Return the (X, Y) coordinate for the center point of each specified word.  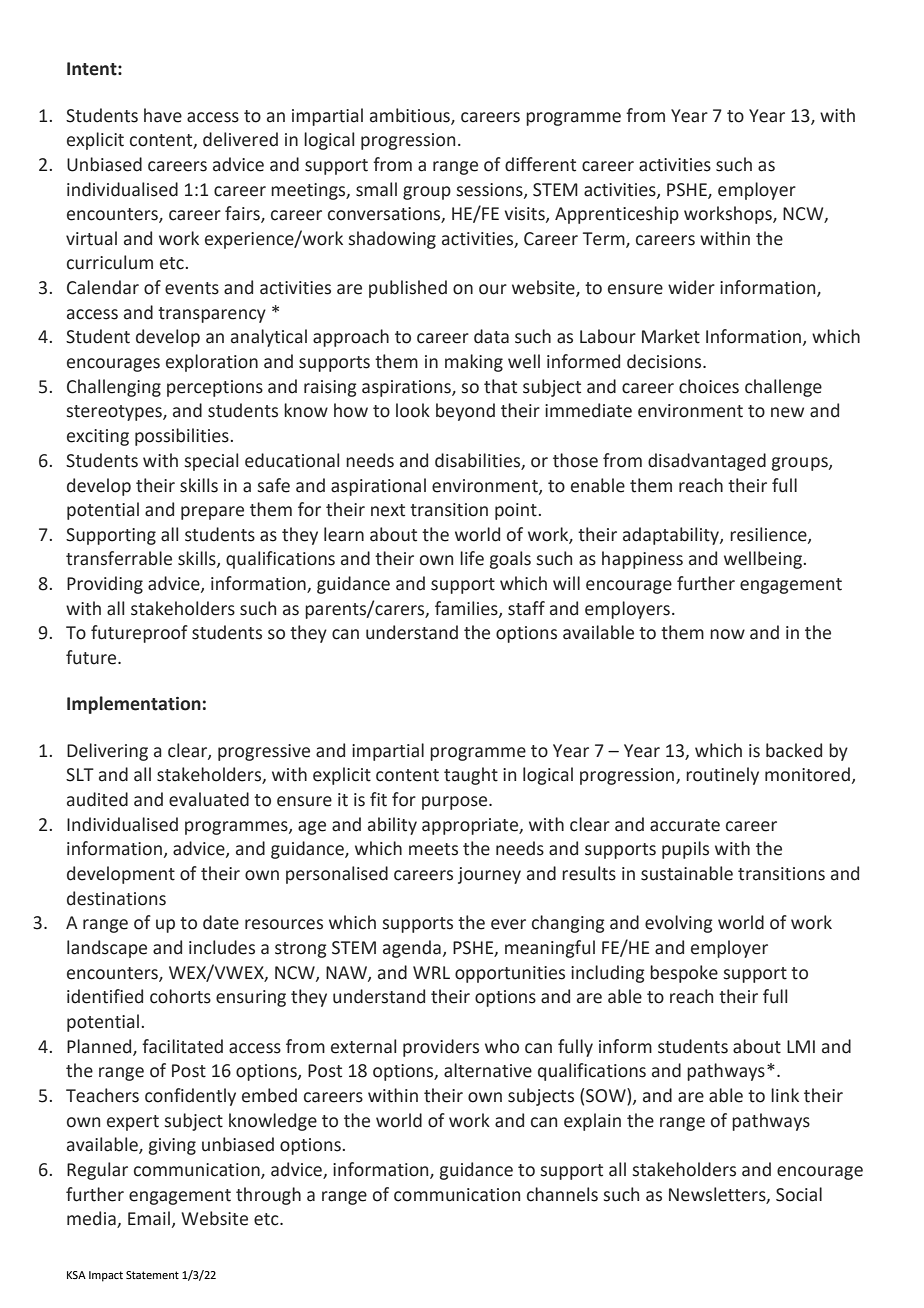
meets (433, 849)
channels (562, 1194)
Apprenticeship (617, 215)
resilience (769, 535)
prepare (212, 513)
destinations (116, 898)
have (163, 115)
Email (149, 1218)
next (388, 510)
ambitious (411, 116)
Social (799, 1194)
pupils (685, 850)
